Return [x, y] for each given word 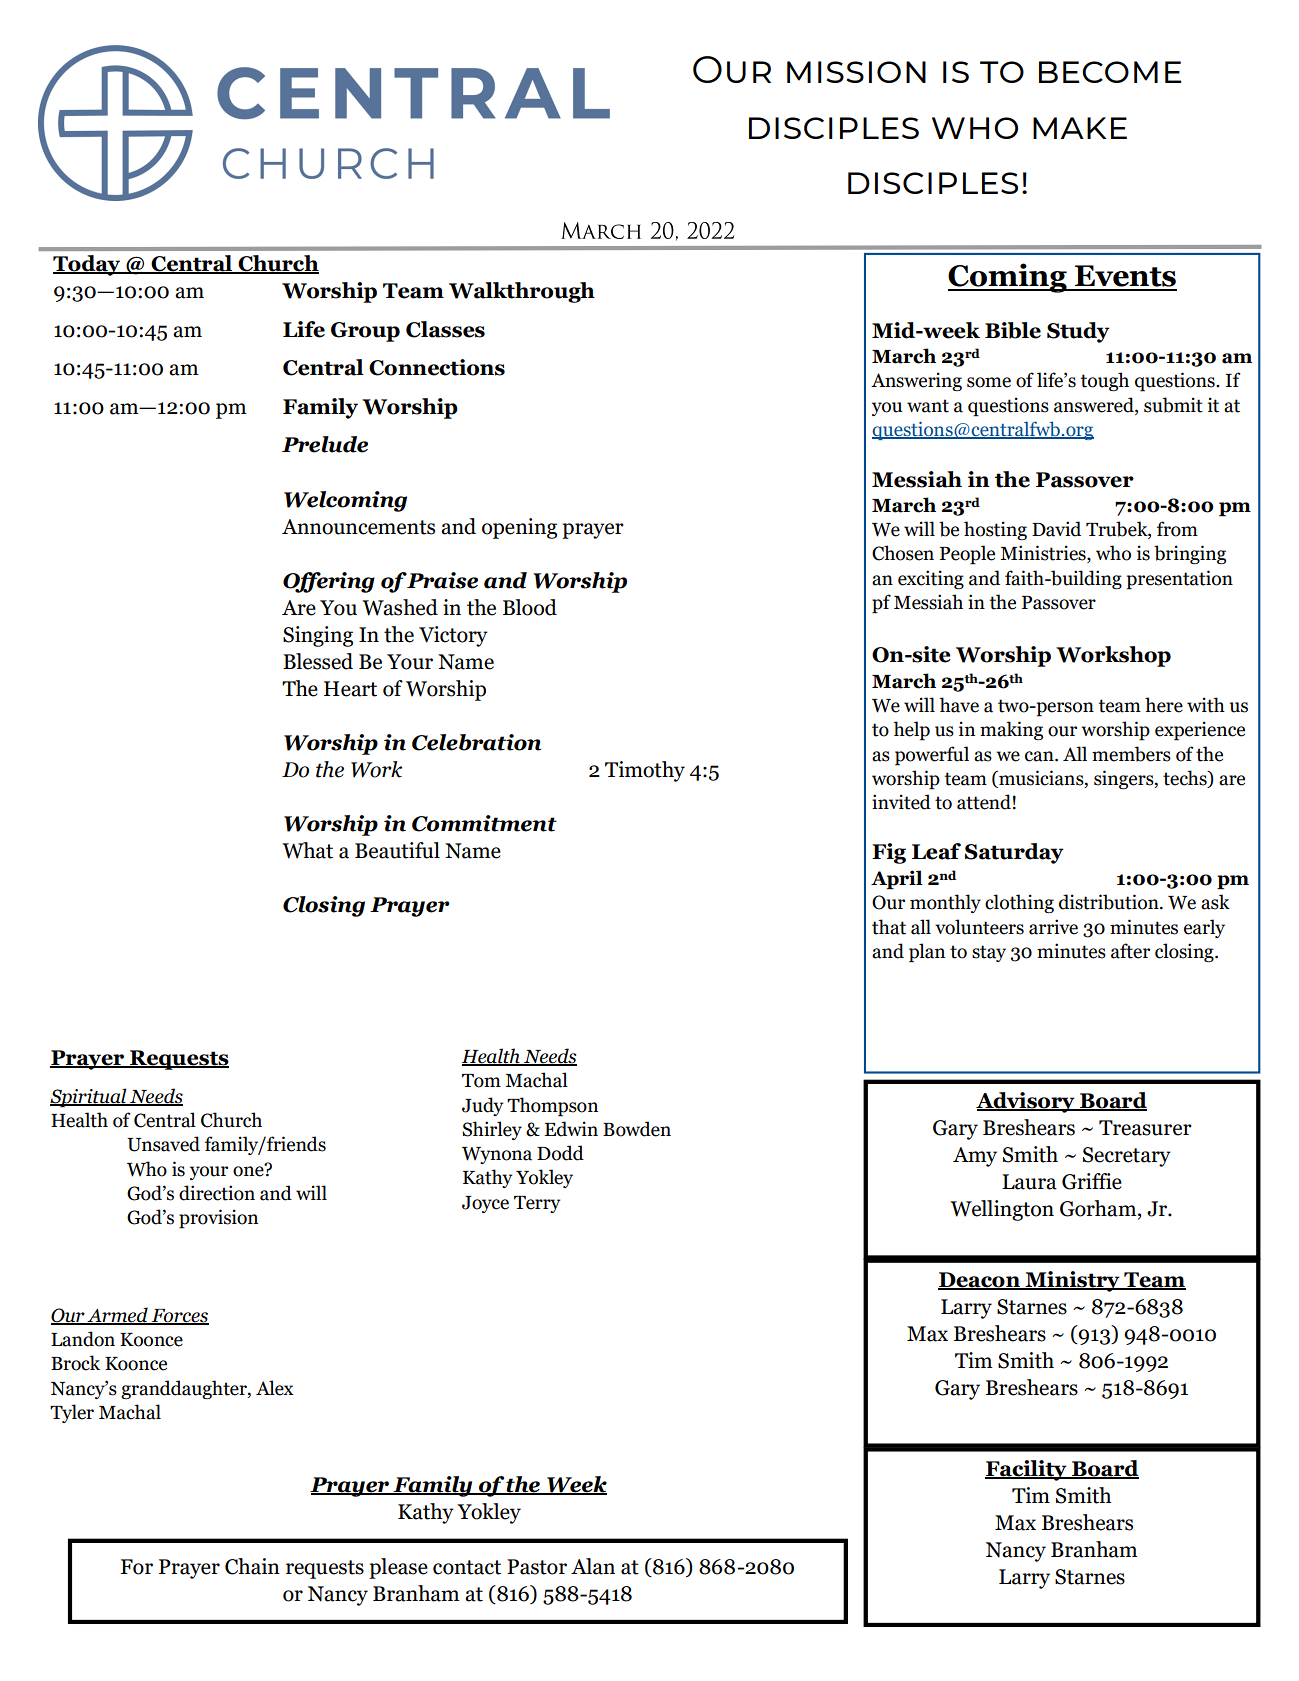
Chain [252, 1566]
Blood [530, 607]
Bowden [637, 1129]
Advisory [1026, 1102]
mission [856, 72]
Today [88, 265]
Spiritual [89, 1098]
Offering [329, 582]
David [1056, 529]
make [1080, 128]
